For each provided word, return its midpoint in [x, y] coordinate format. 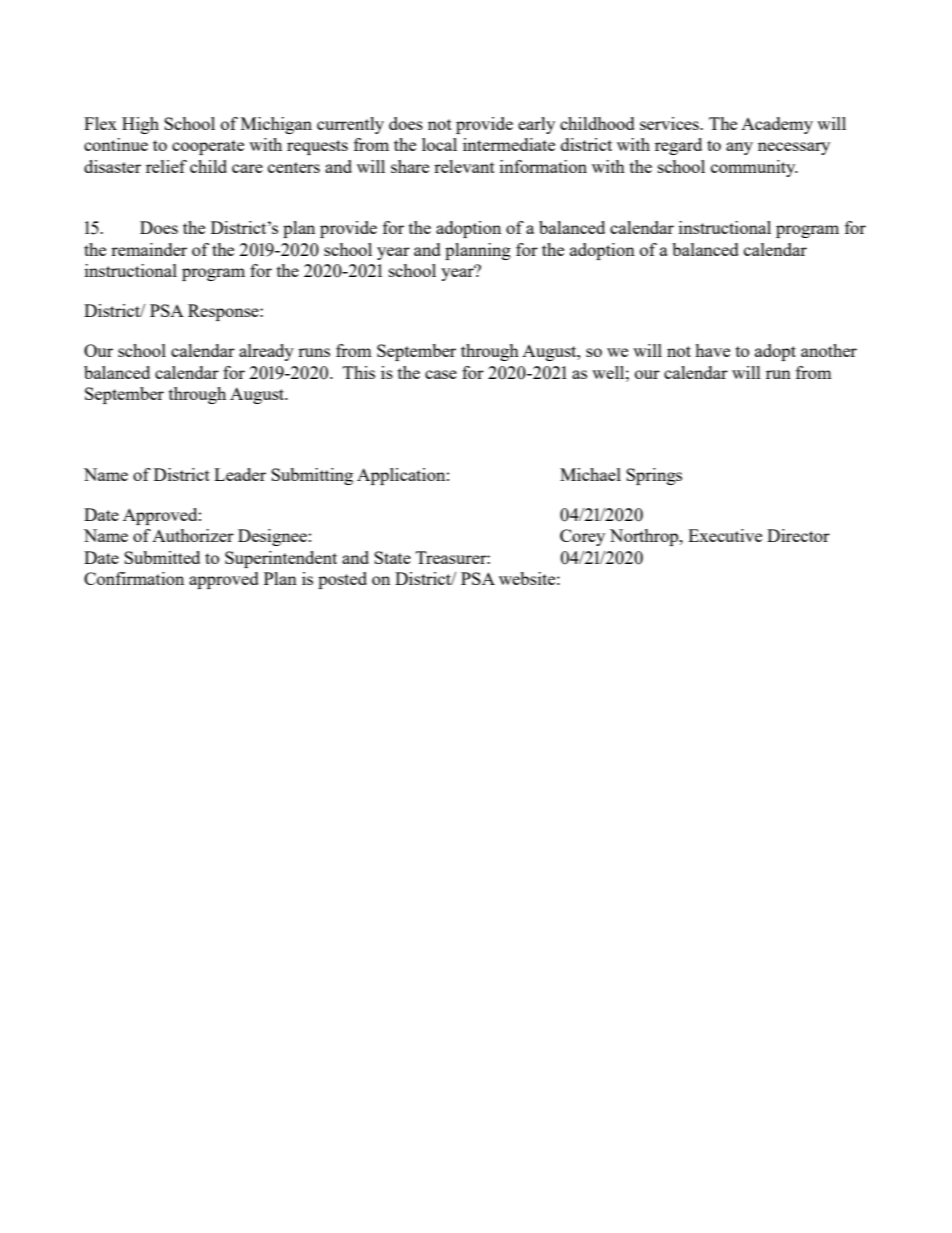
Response [224, 312]
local [439, 144]
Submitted [162, 557]
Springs [654, 476]
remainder [149, 249]
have [712, 350]
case [441, 374]
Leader [240, 474]
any [739, 148]
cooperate [208, 147]
